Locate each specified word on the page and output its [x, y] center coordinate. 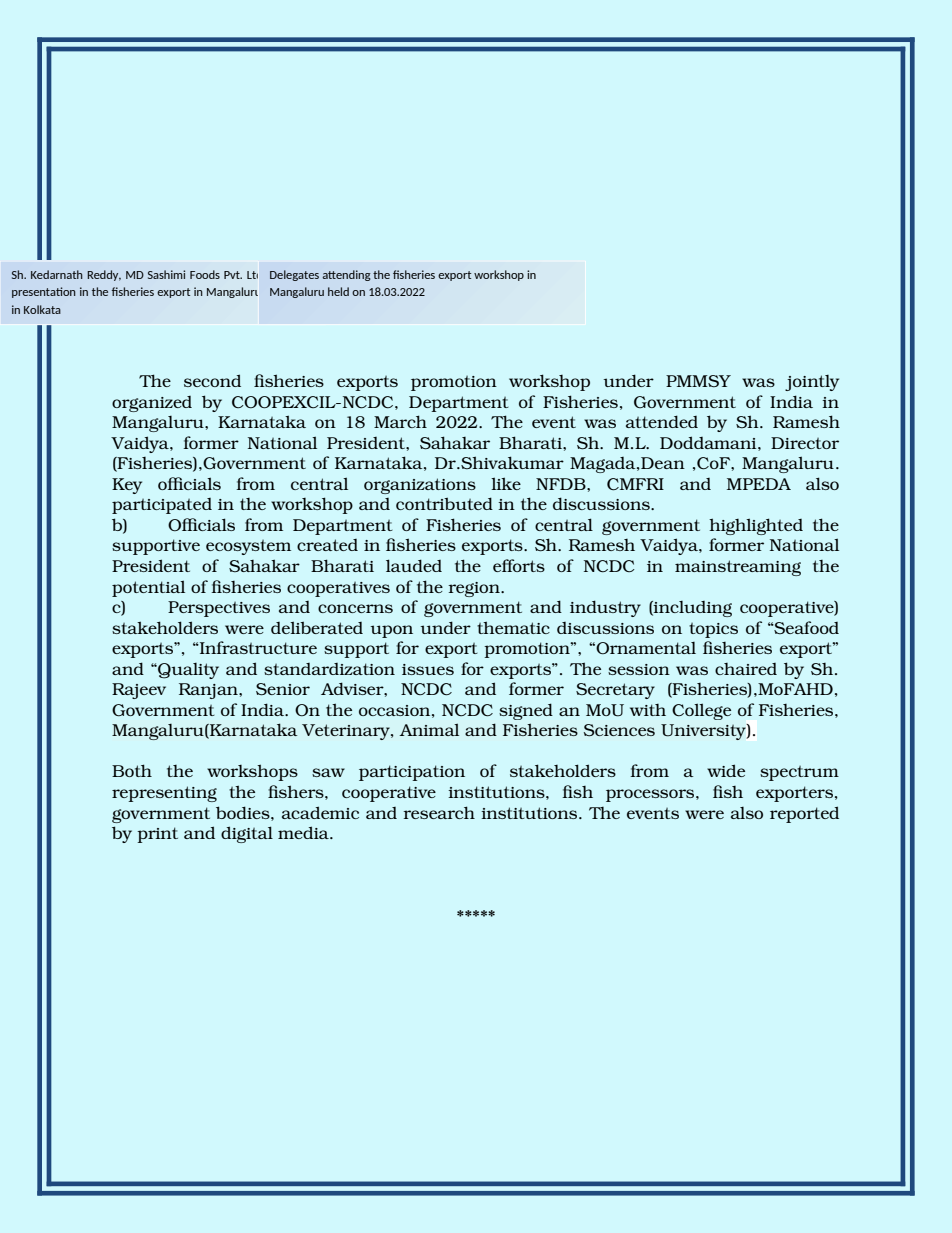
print [157, 835]
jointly [812, 383]
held [338, 291]
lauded [414, 565]
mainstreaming [738, 568]
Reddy [104, 275]
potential [148, 588]
